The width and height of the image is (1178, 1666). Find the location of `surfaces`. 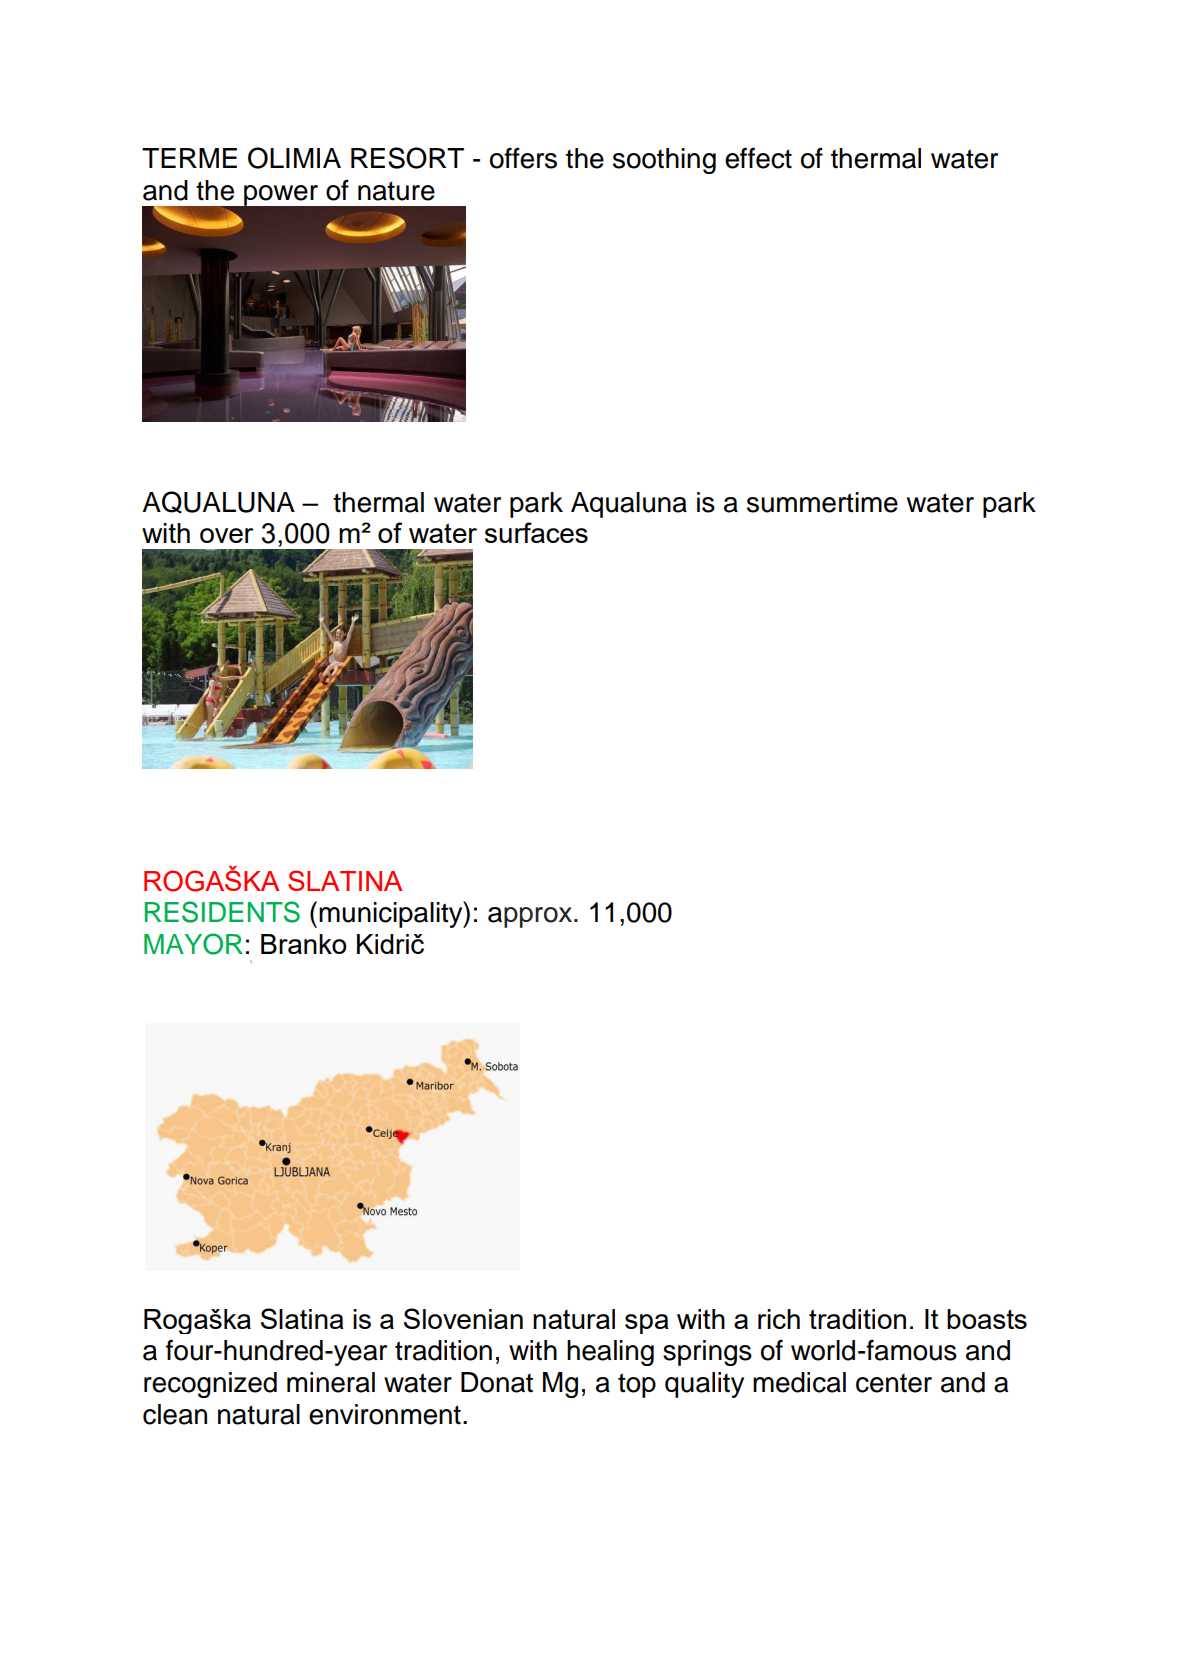

surfaces is located at coordinates (536, 532).
